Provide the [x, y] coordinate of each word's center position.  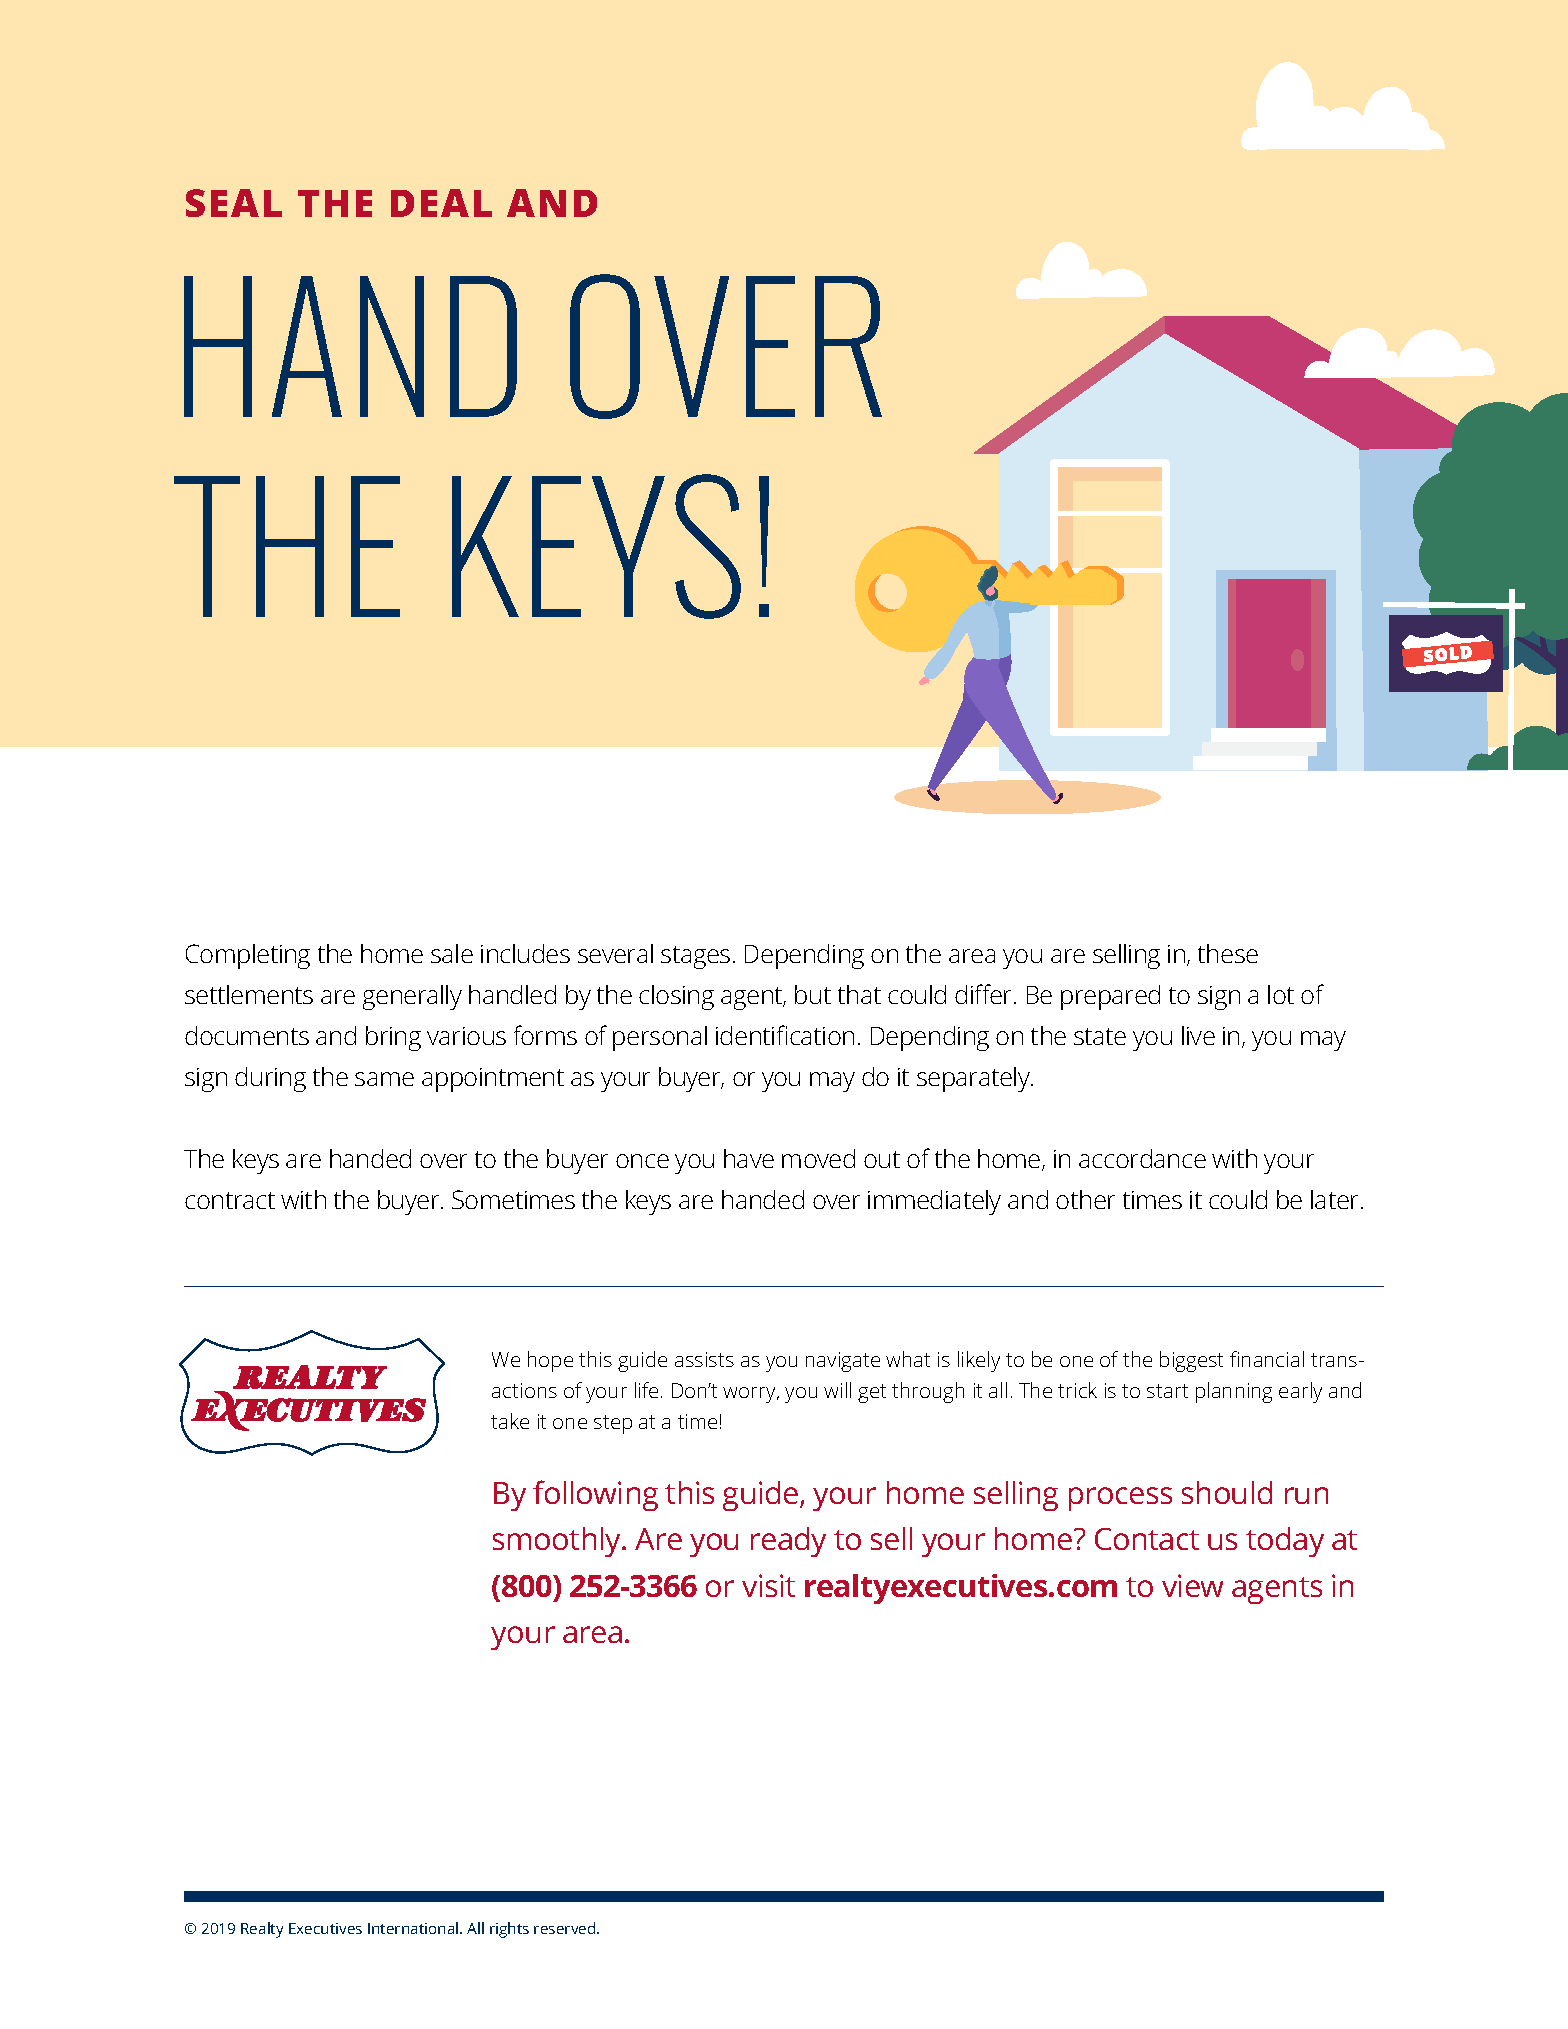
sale [452, 953]
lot [1281, 994]
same [384, 1079]
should [1227, 1492]
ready [788, 1542]
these [1228, 953]
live [1198, 1035]
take [510, 1421]
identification [785, 1035]
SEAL [234, 203]
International [414, 1928]
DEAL [441, 203]
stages [695, 957]
